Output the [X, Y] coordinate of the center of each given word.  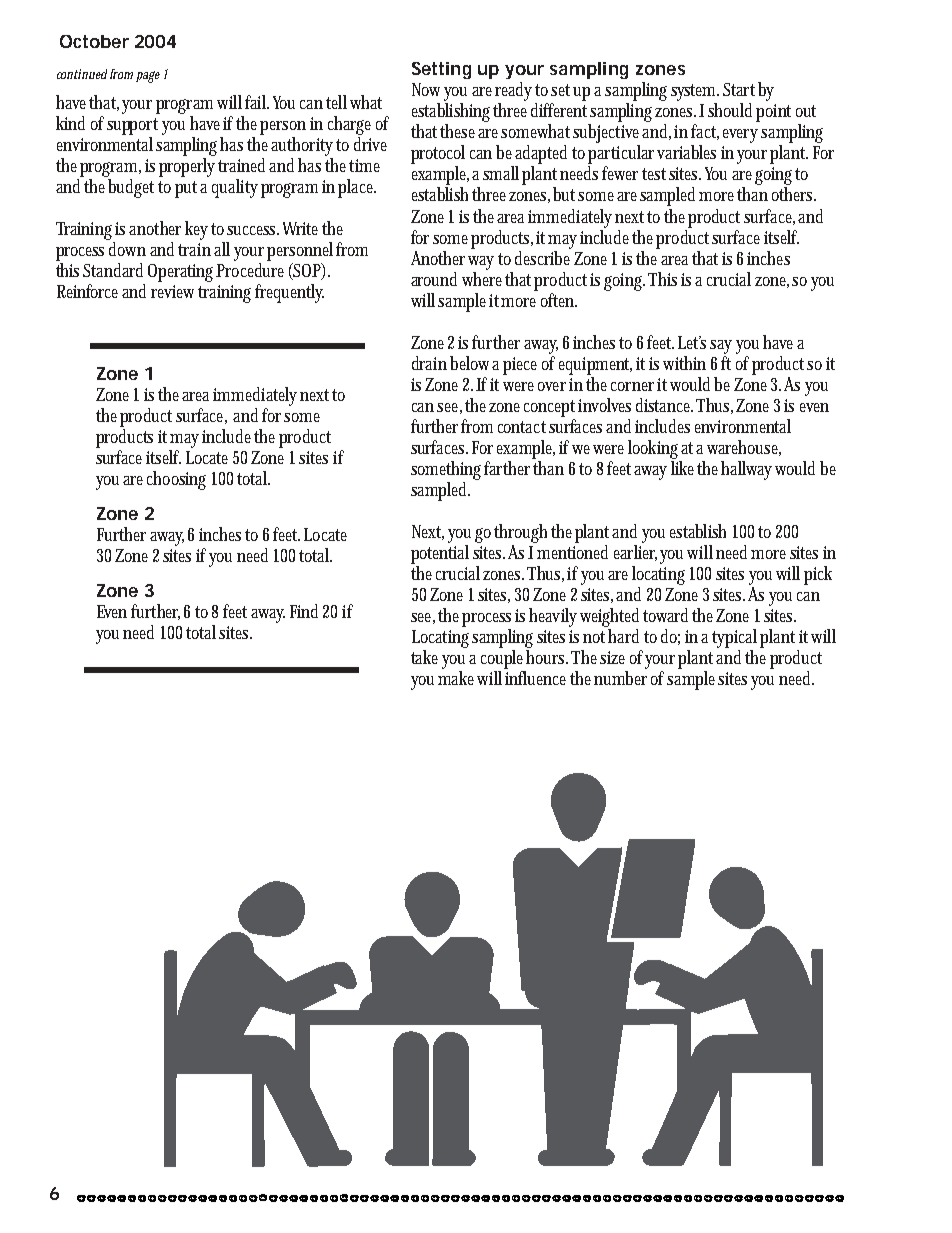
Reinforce [90, 291]
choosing [176, 480]
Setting [441, 70]
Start [739, 89]
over [552, 386]
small [503, 173]
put [188, 189]
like [684, 466]
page [148, 77]
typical [736, 638]
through [523, 533]
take [424, 657]
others [794, 194]
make [458, 678]
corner [634, 386]
